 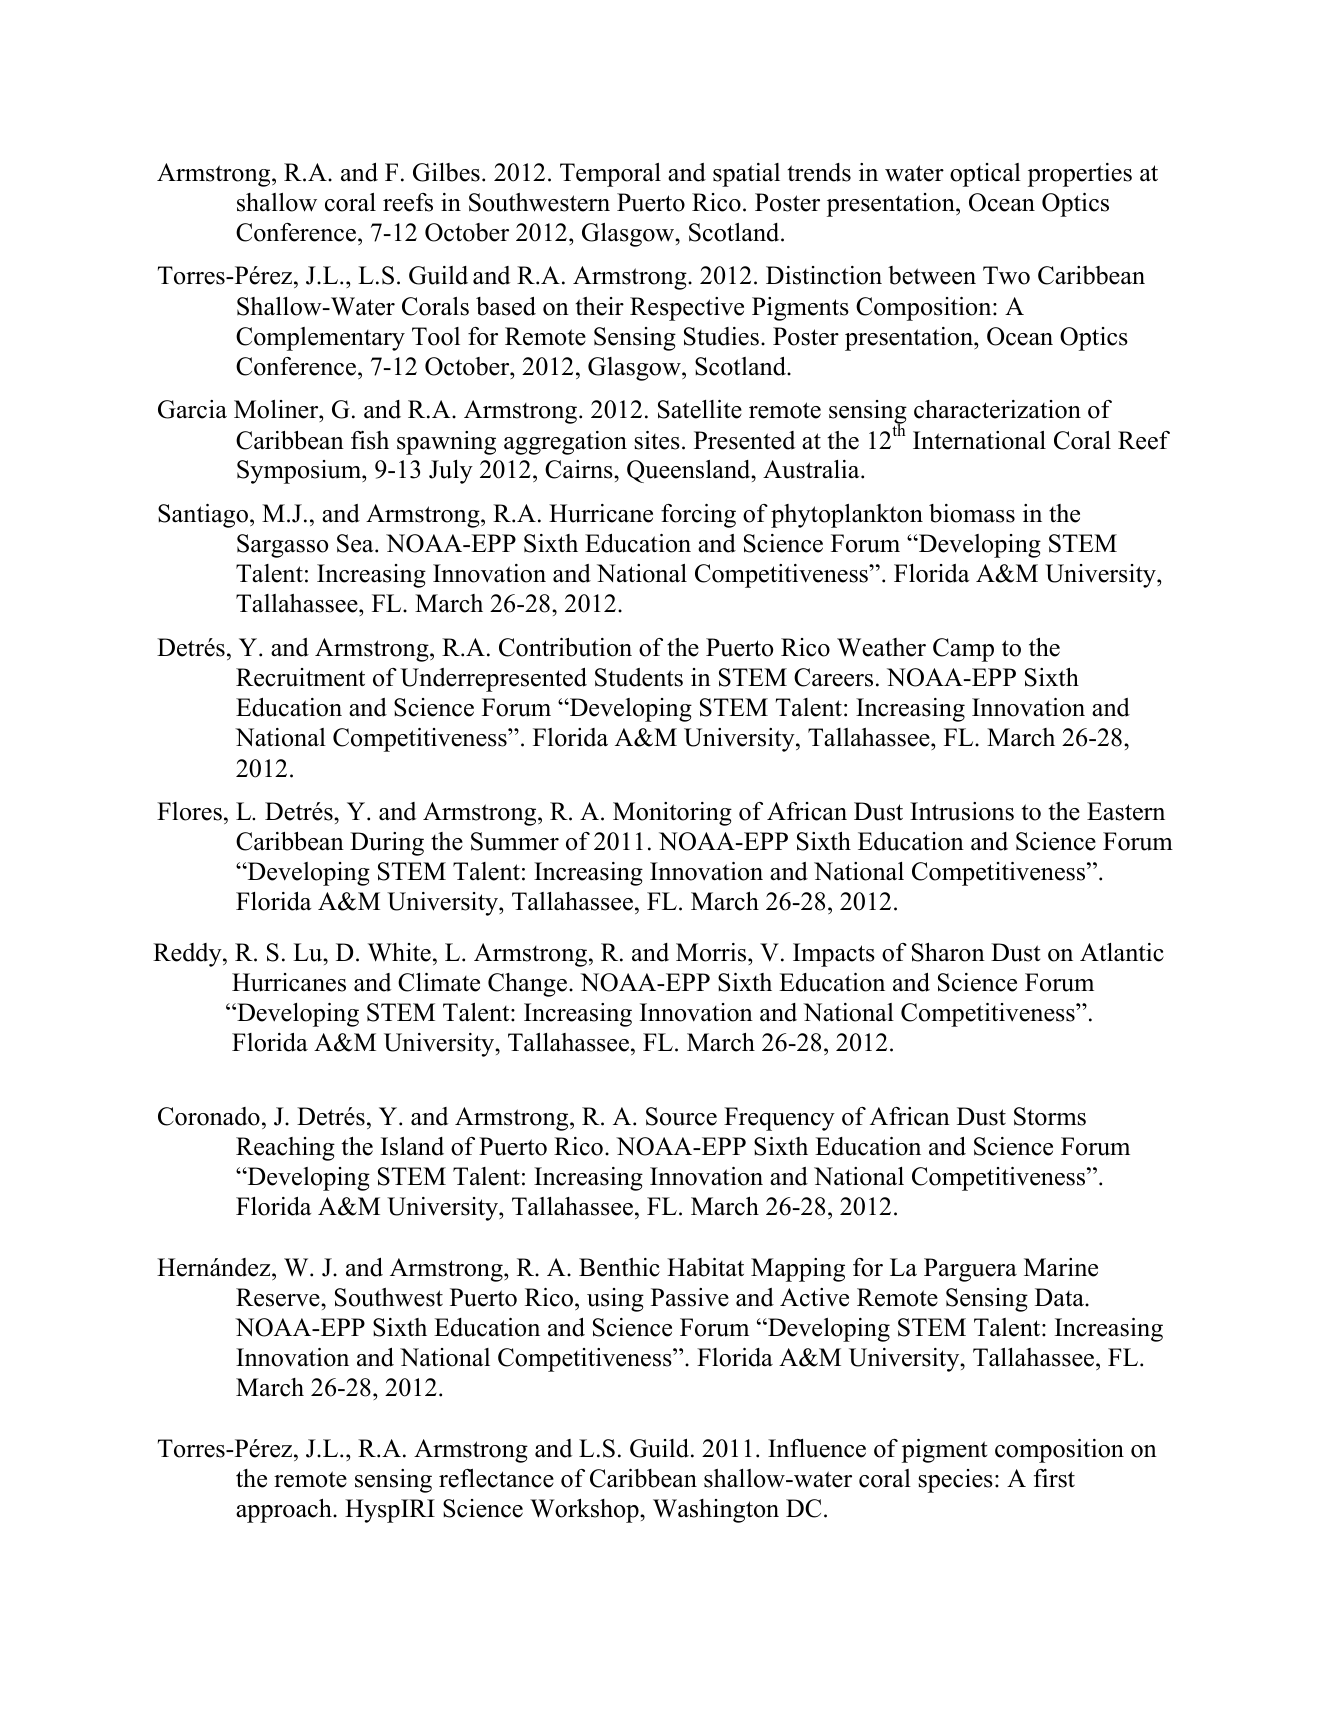 What do you see at coordinates (1050, 1116) in the screenshot?
I see `Storms` at bounding box center [1050, 1116].
